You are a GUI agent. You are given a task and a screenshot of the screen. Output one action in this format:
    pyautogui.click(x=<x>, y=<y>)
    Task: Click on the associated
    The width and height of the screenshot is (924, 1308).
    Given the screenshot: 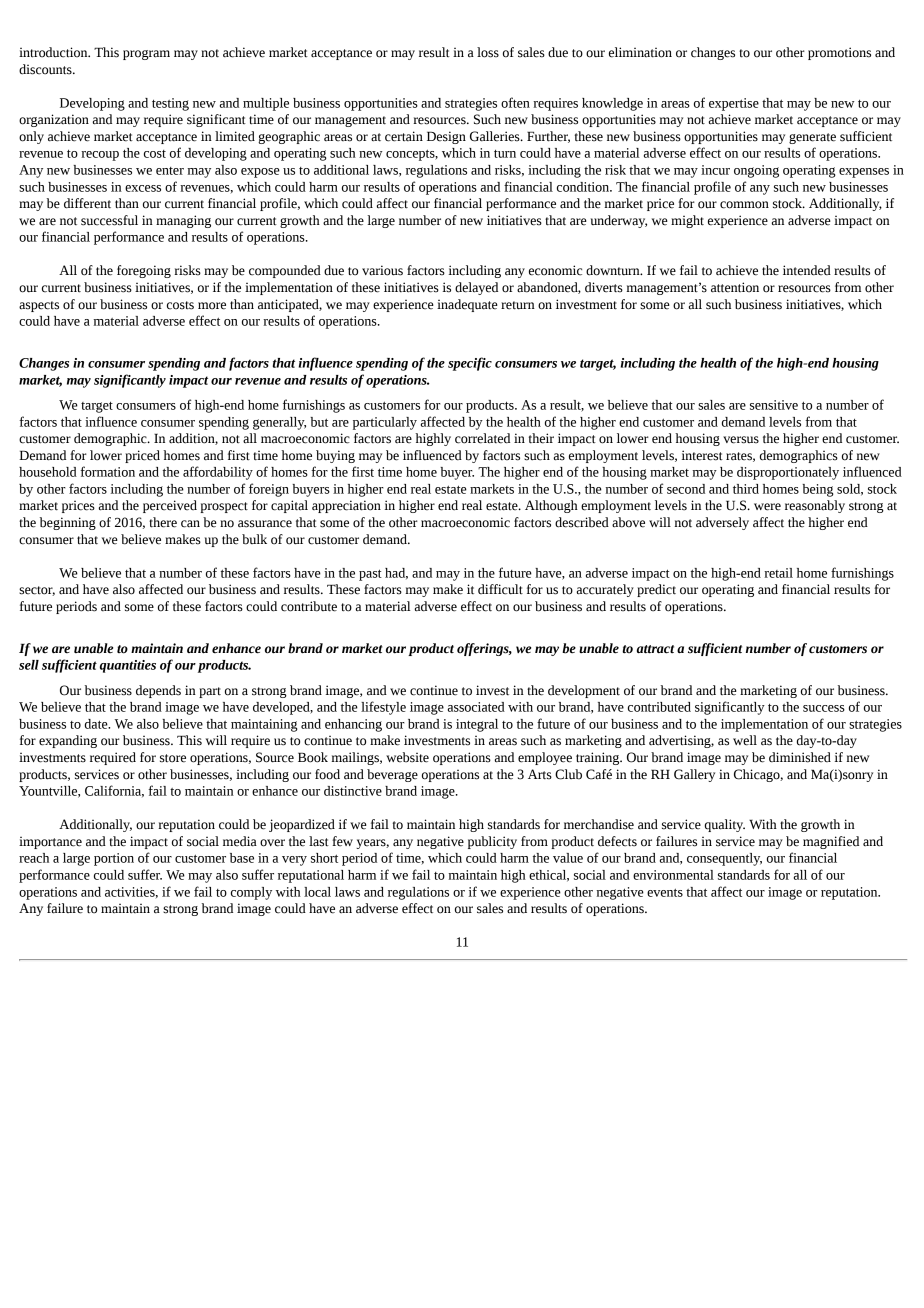 What is the action you would take?
    pyautogui.click(x=476, y=707)
